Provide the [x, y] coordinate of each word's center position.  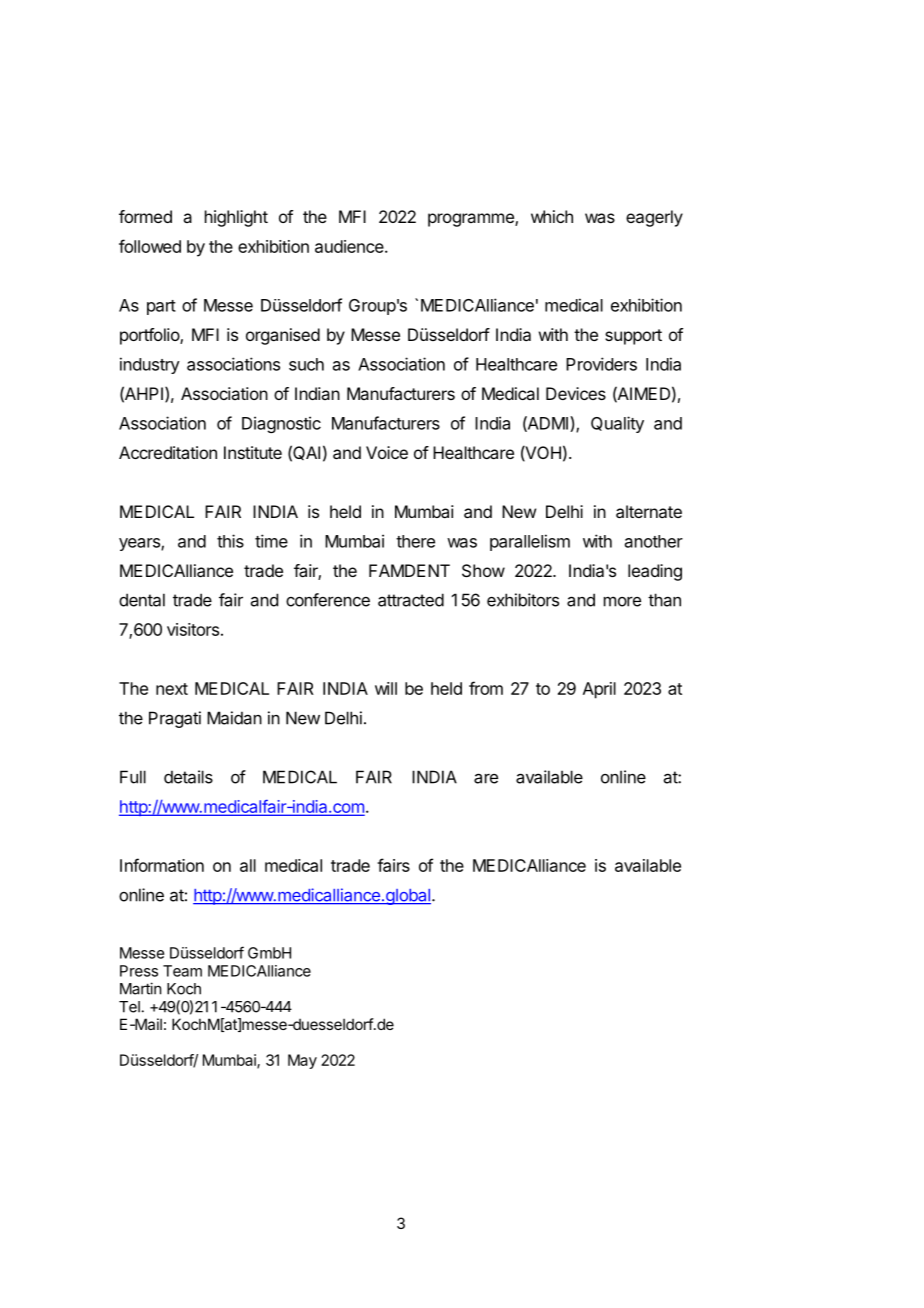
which [552, 216]
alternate [649, 511]
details [188, 777]
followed [150, 246]
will [386, 688]
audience [349, 246]
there [415, 541]
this [230, 541]
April [599, 690]
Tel [129, 1007]
